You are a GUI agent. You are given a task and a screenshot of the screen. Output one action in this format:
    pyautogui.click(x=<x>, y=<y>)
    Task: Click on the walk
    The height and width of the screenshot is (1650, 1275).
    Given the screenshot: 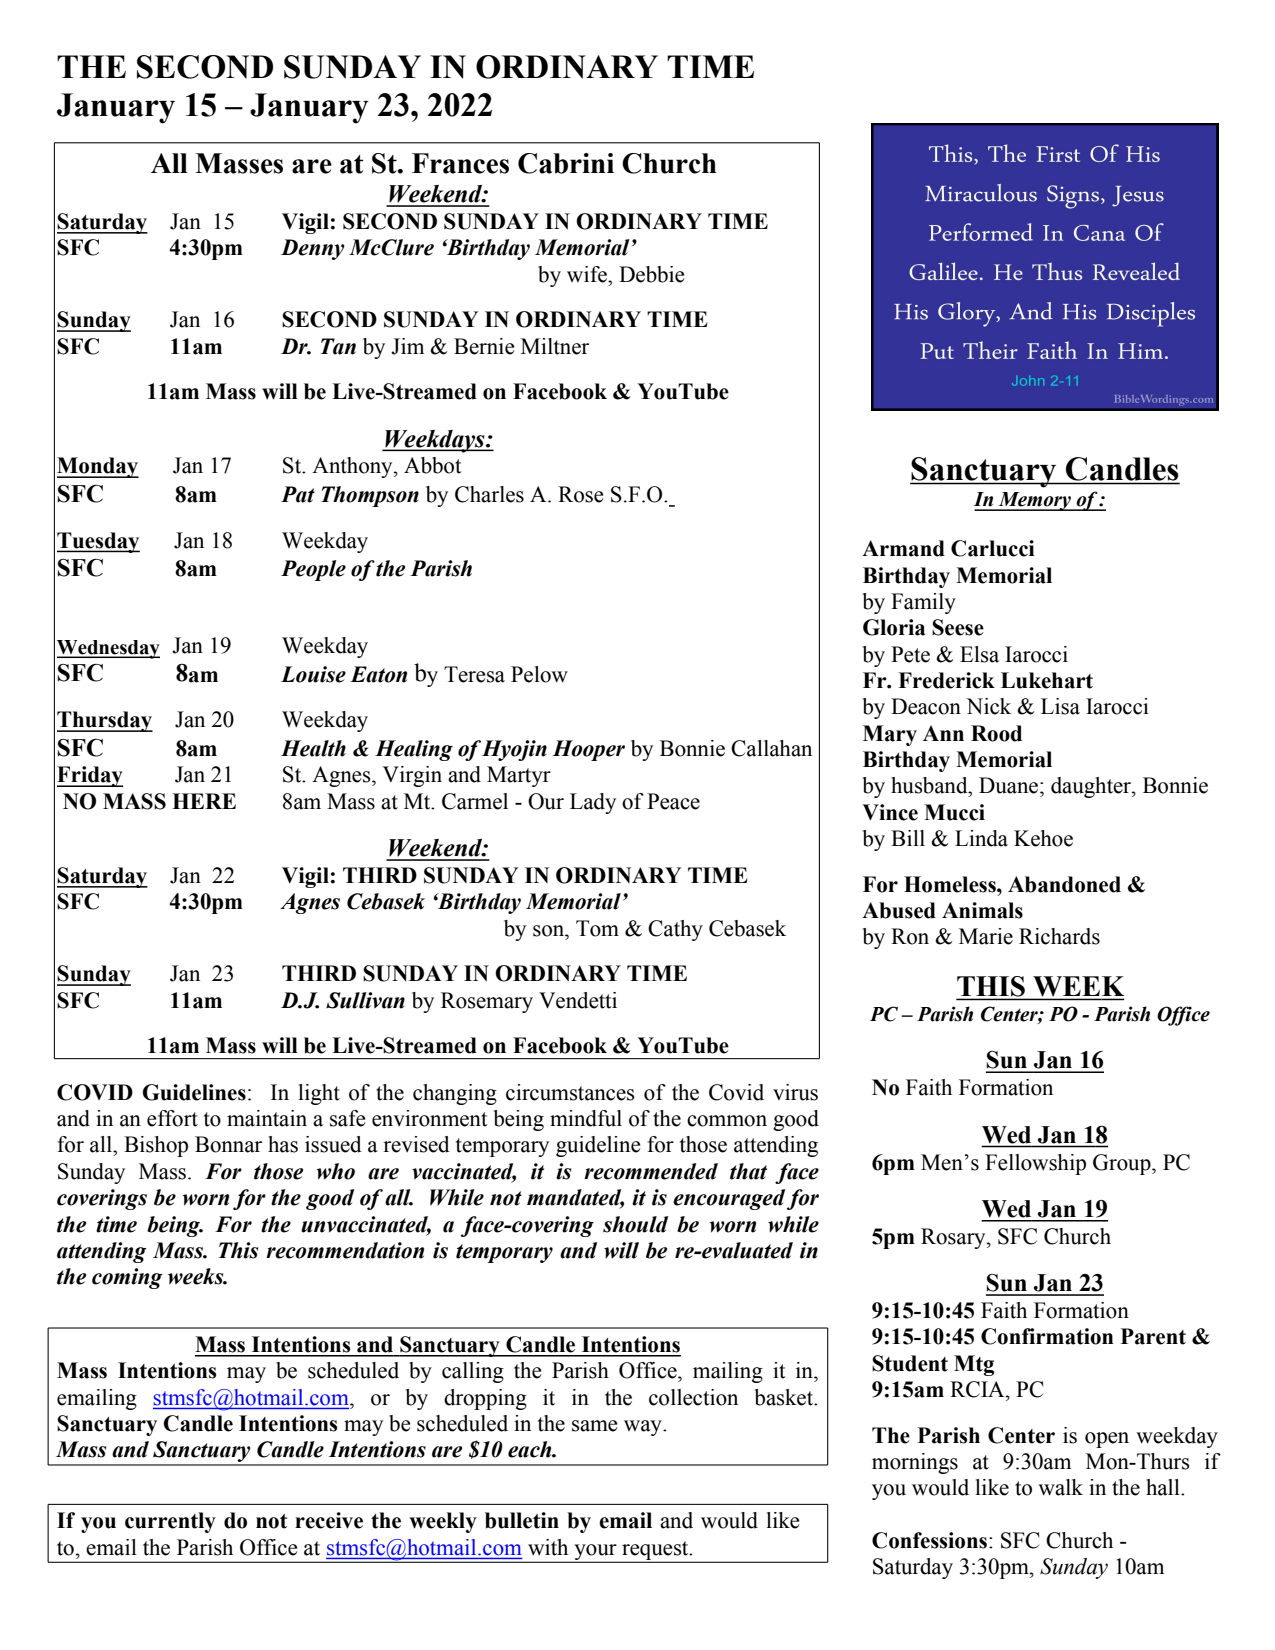 What is the action you would take?
    pyautogui.click(x=1060, y=1487)
